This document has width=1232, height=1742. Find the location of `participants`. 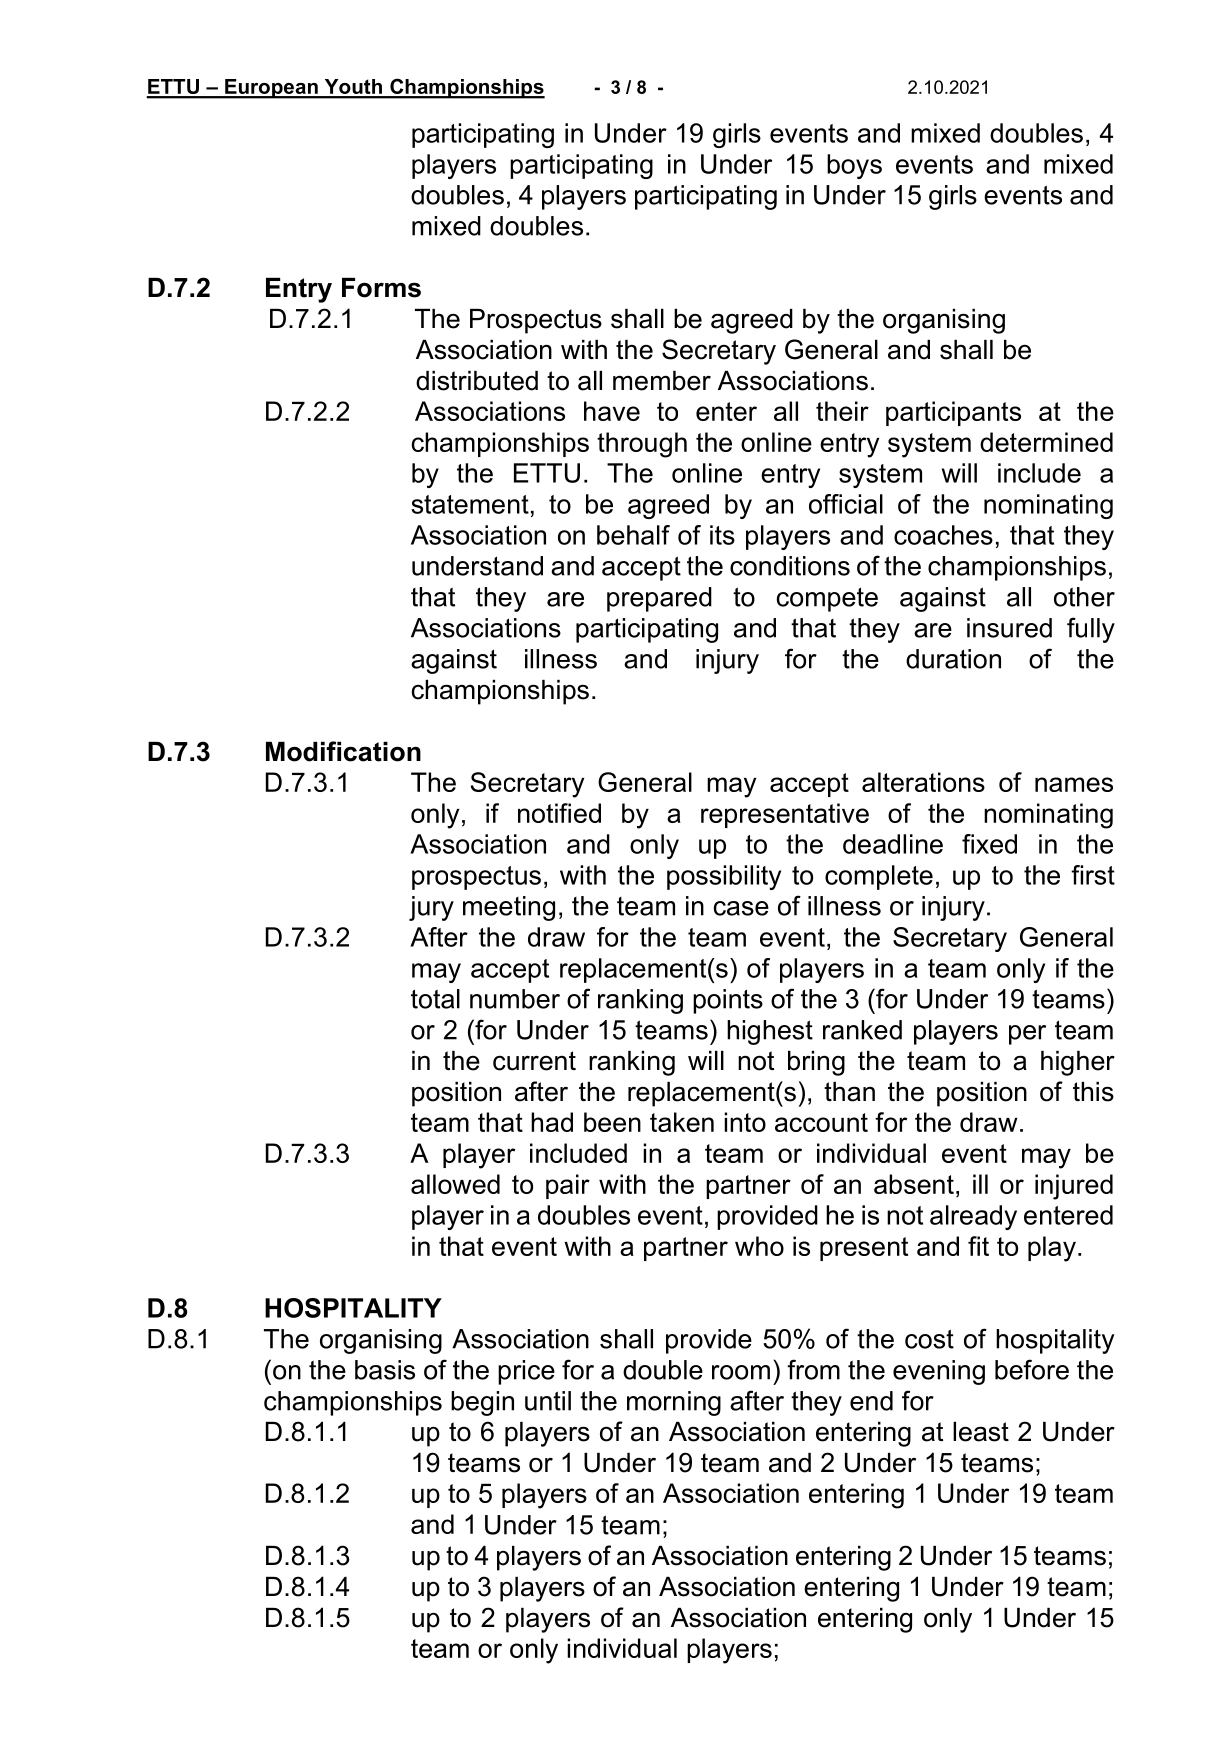

participants is located at coordinates (953, 413).
